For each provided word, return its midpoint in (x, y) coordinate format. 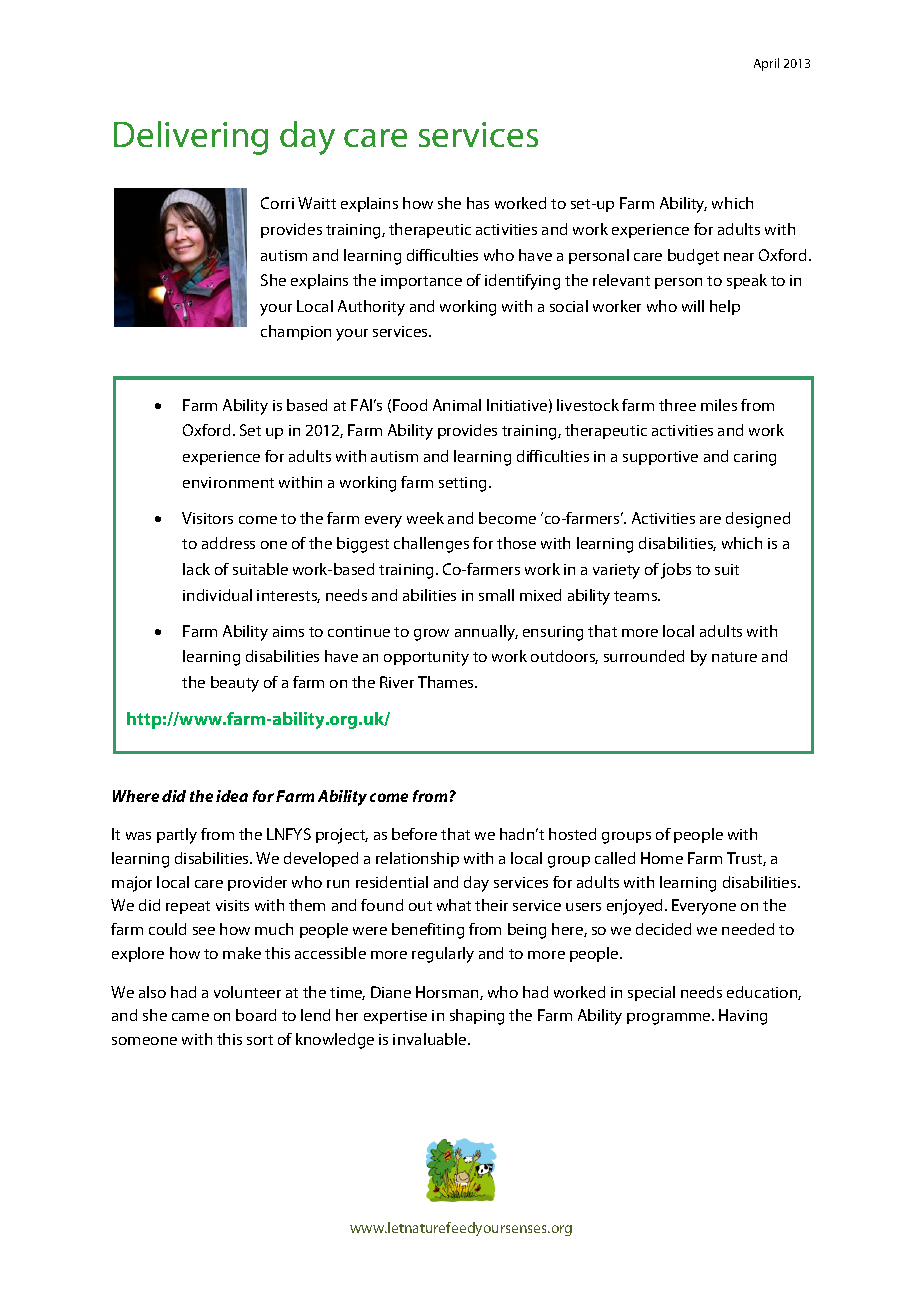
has (478, 203)
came (190, 1017)
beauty (235, 684)
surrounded (644, 656)
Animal (457, 405)
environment (228, 482)
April (766, 64)
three (677, 405)
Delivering (191, 138)
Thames (447, 682)
